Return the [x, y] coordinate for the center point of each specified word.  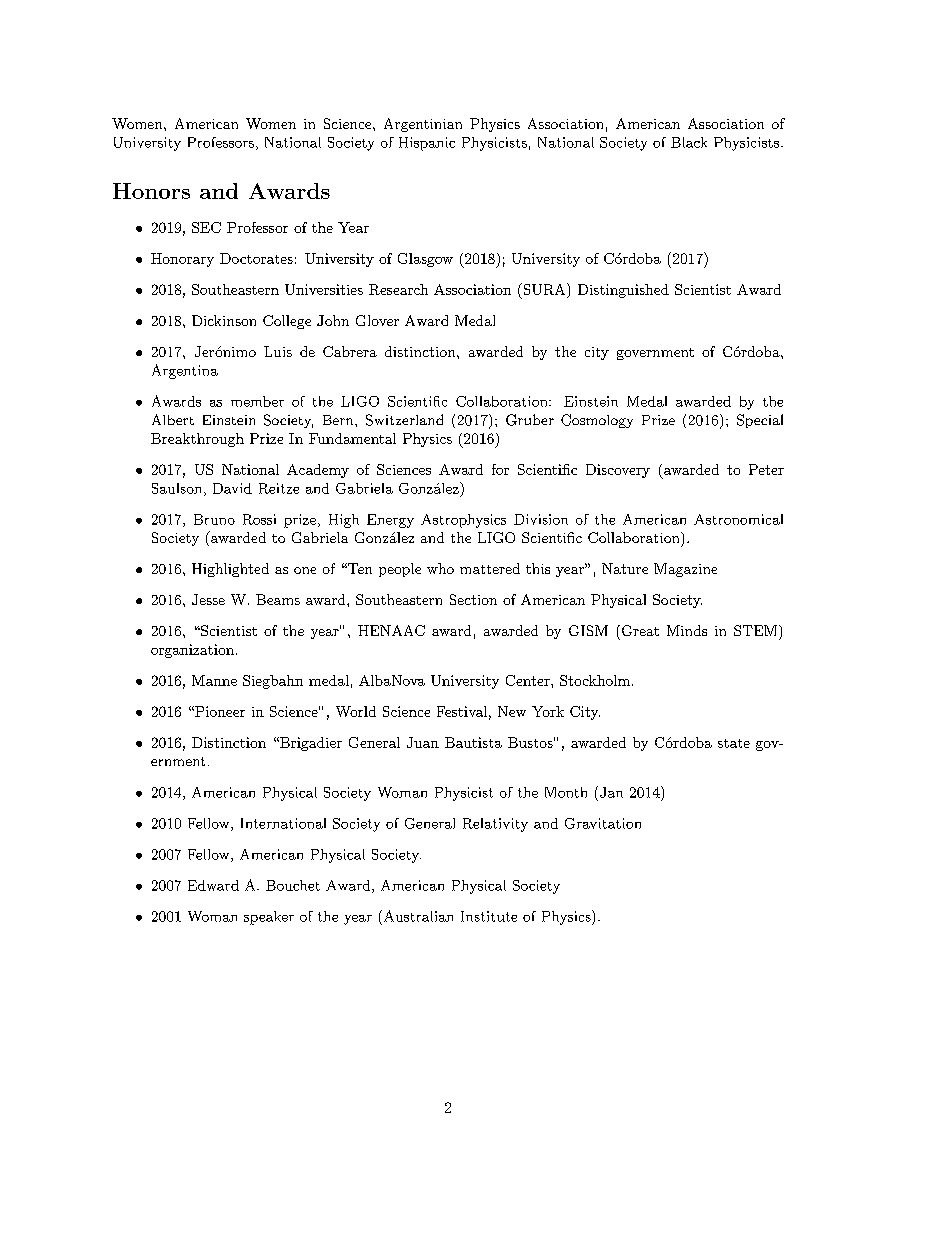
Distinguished [623, 291]
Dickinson [224, 320]
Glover [377, 320]
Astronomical [738, 519]
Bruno [214, 519]
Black [689, 142]
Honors [151, 191]
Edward [213, 885]
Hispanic [427, 144]
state [734, 743]
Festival [462, 711]
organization [192, 651]
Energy [390, 521]
